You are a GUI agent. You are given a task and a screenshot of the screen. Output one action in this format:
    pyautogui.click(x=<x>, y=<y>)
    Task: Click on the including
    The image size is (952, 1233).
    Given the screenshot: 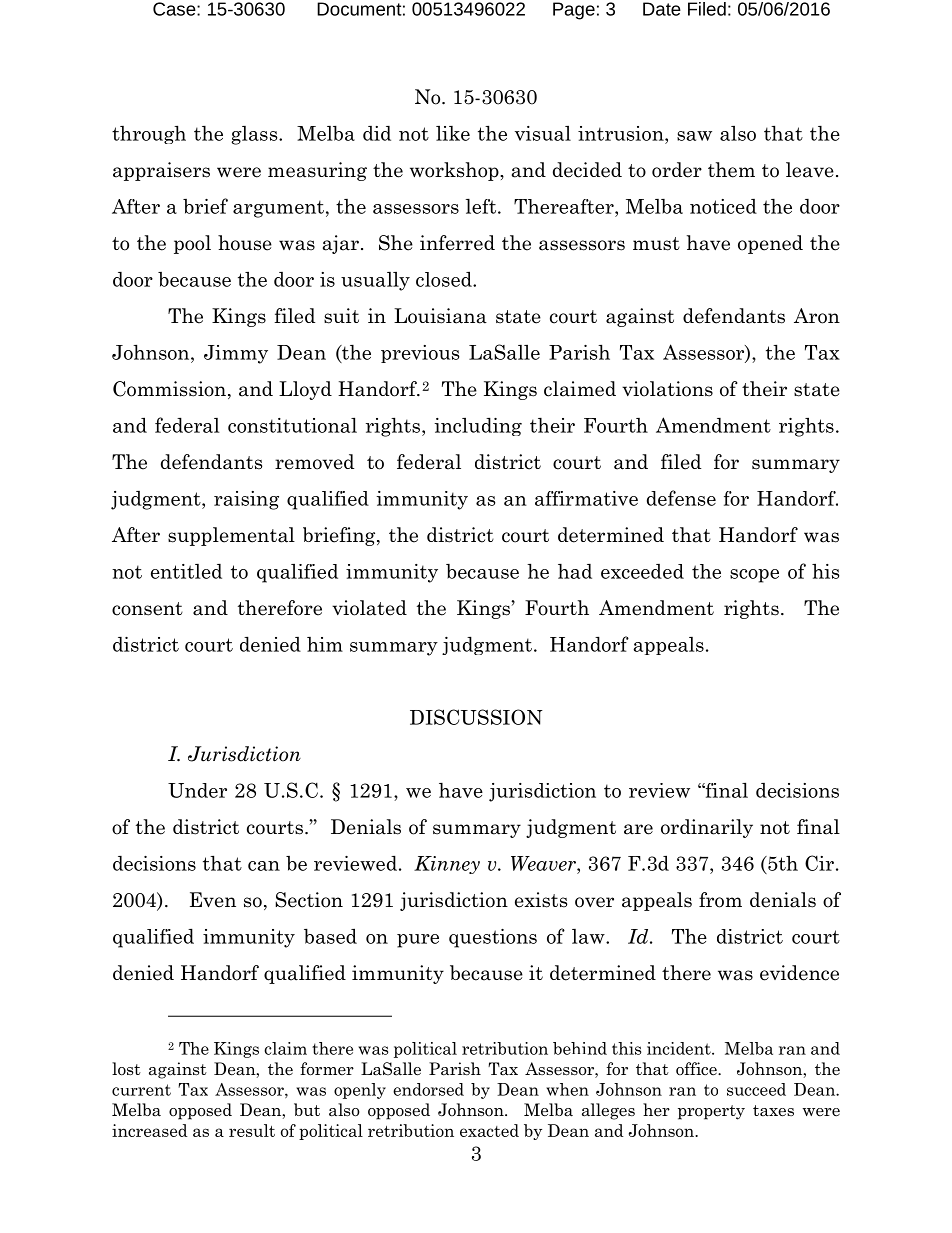 What is the action you would take?
    pyautogui.click(x=478, y=426)
